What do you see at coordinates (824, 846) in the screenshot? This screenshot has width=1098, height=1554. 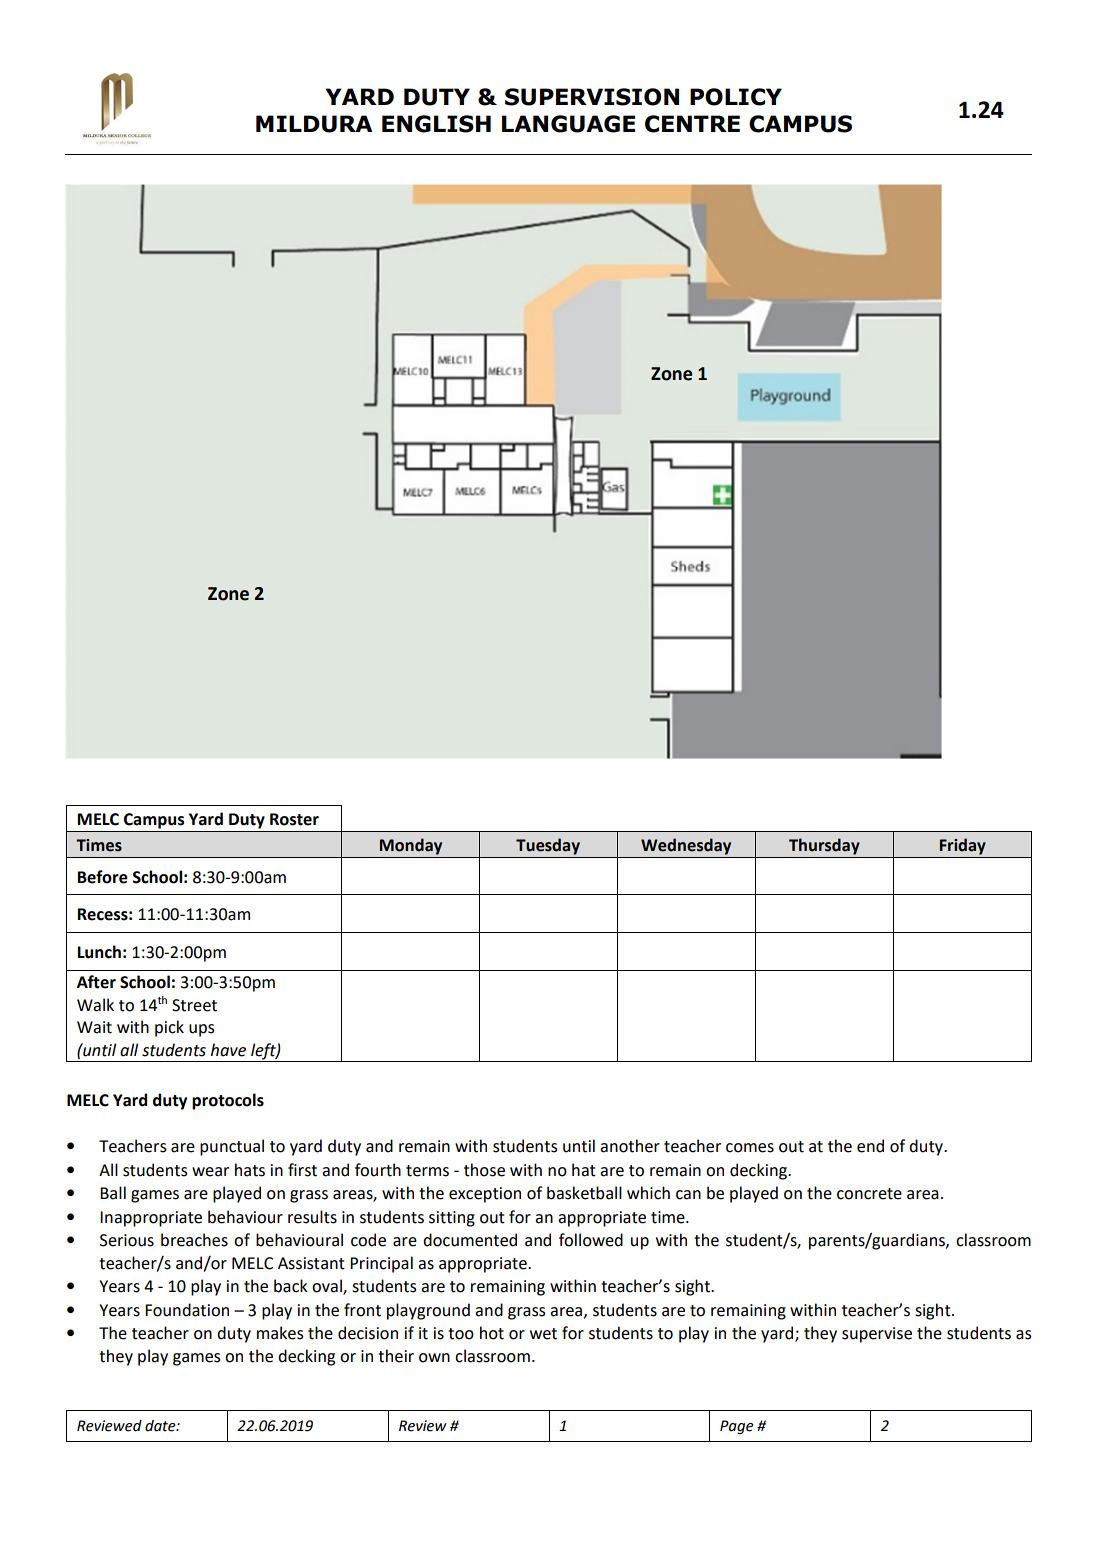 I see `Thursday` at bounding box center [824, 846].
